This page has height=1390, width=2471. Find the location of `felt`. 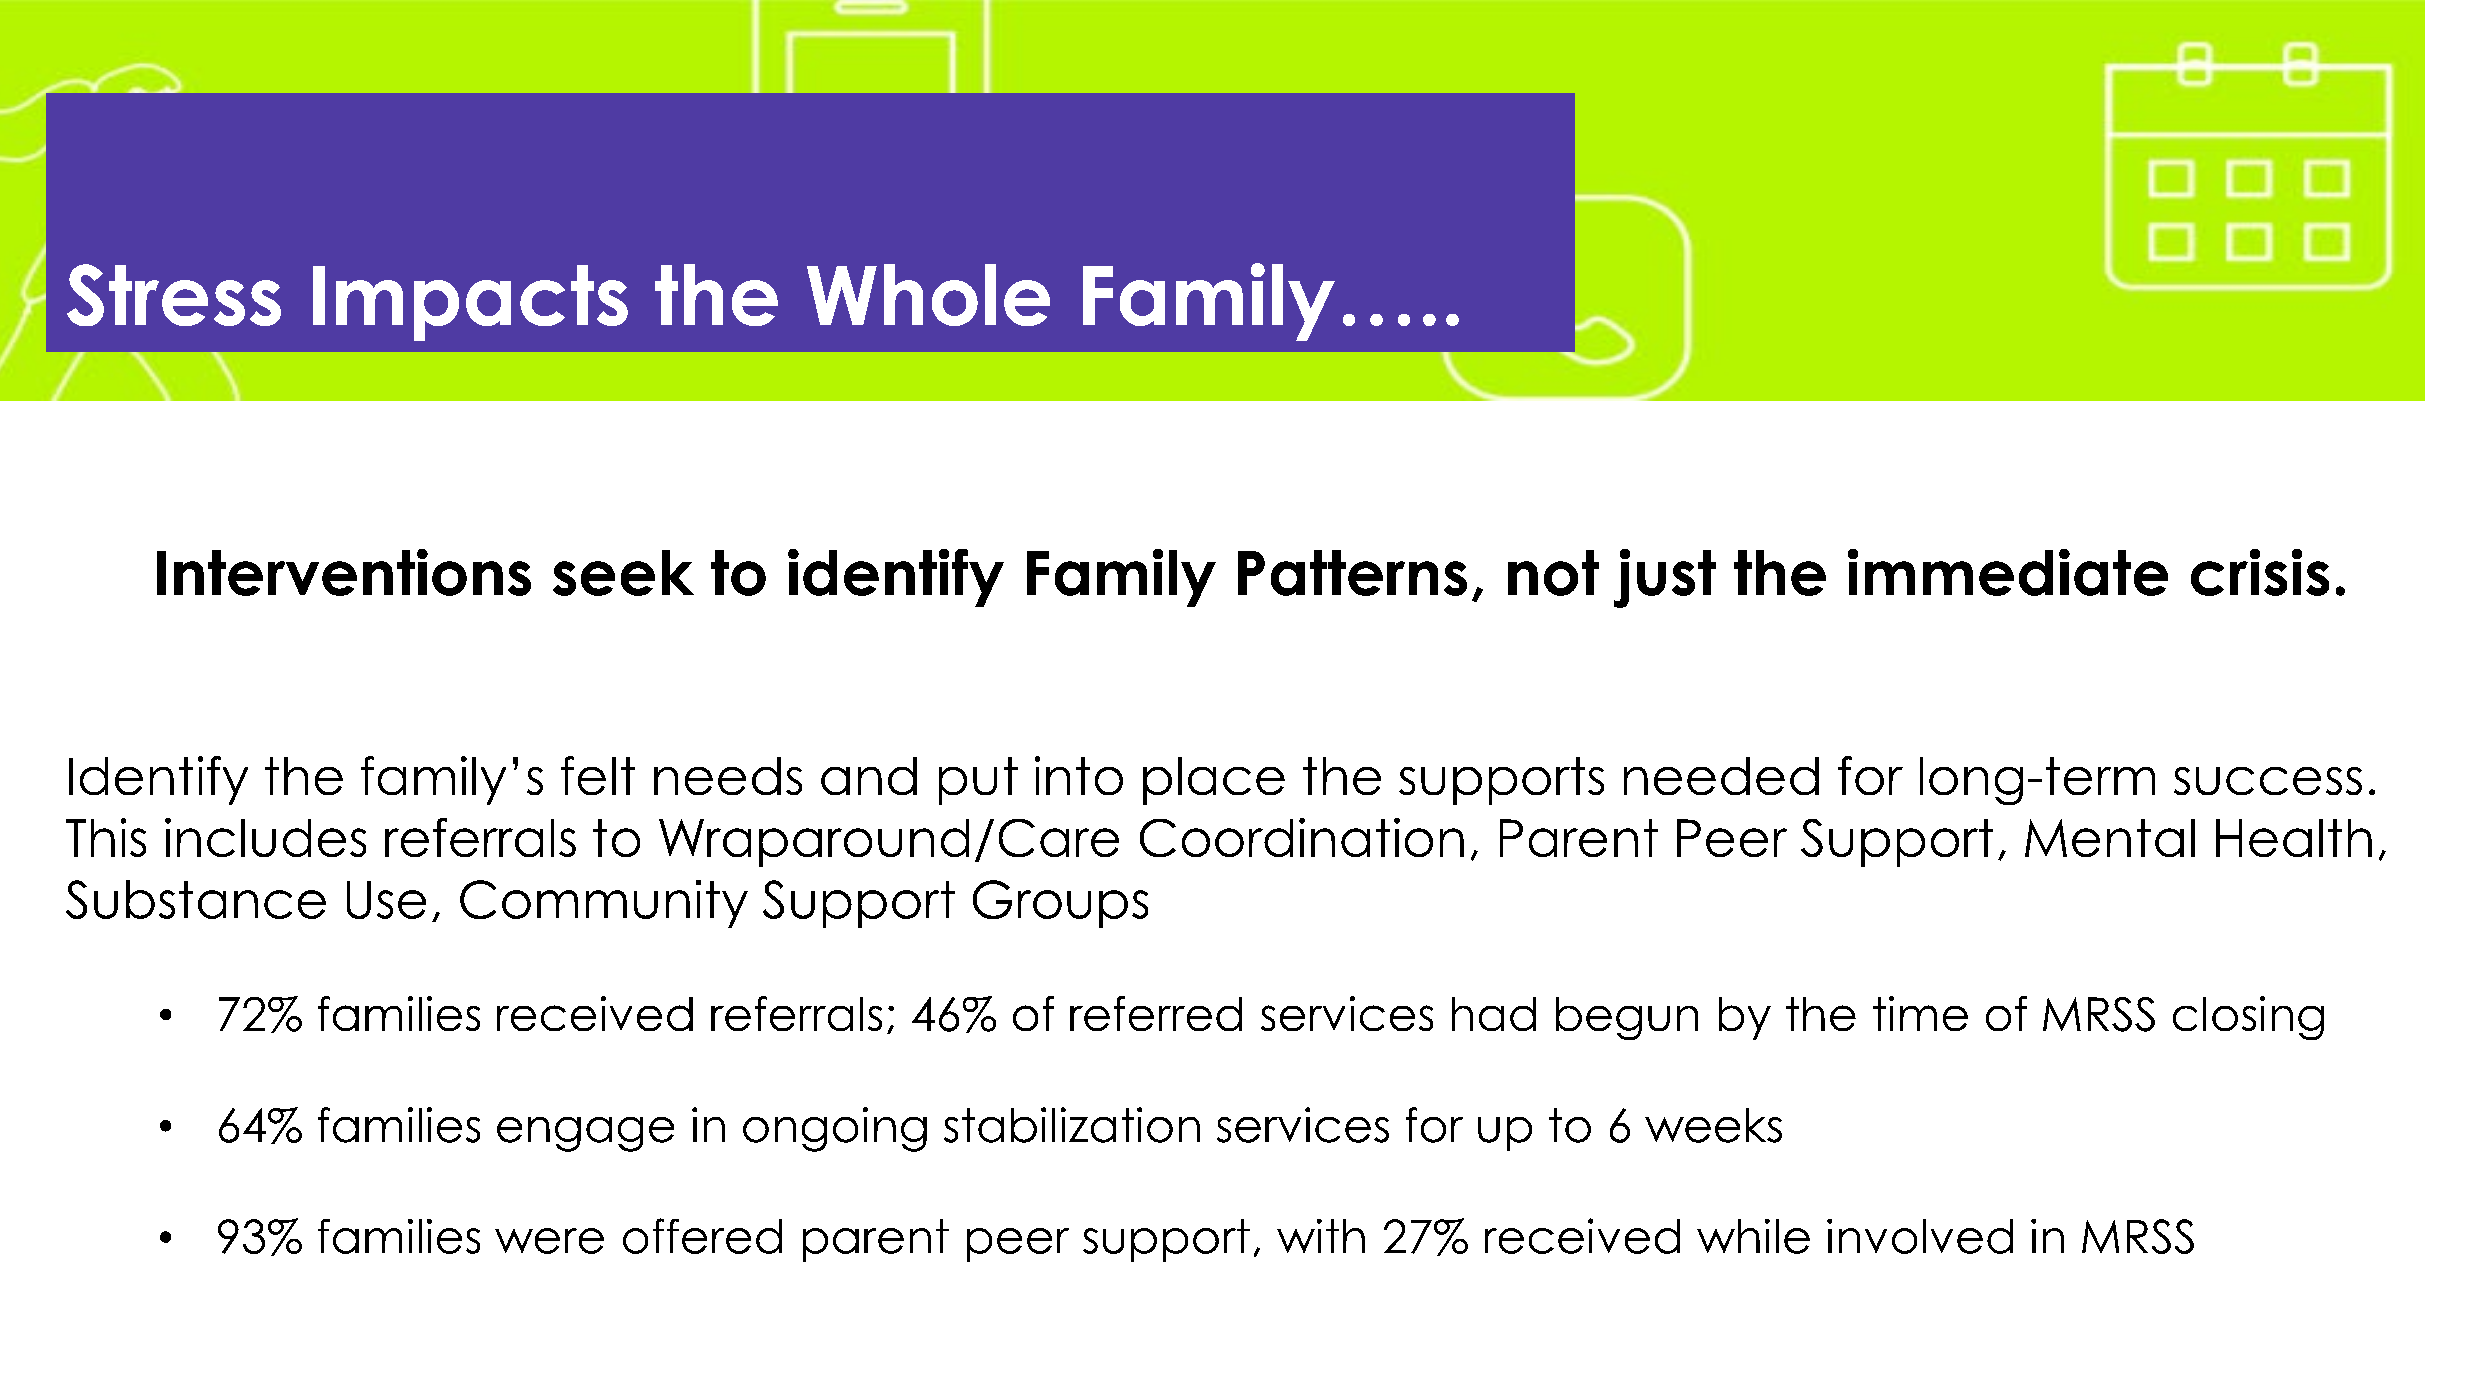

felt is located at coordinates (598, 775).
